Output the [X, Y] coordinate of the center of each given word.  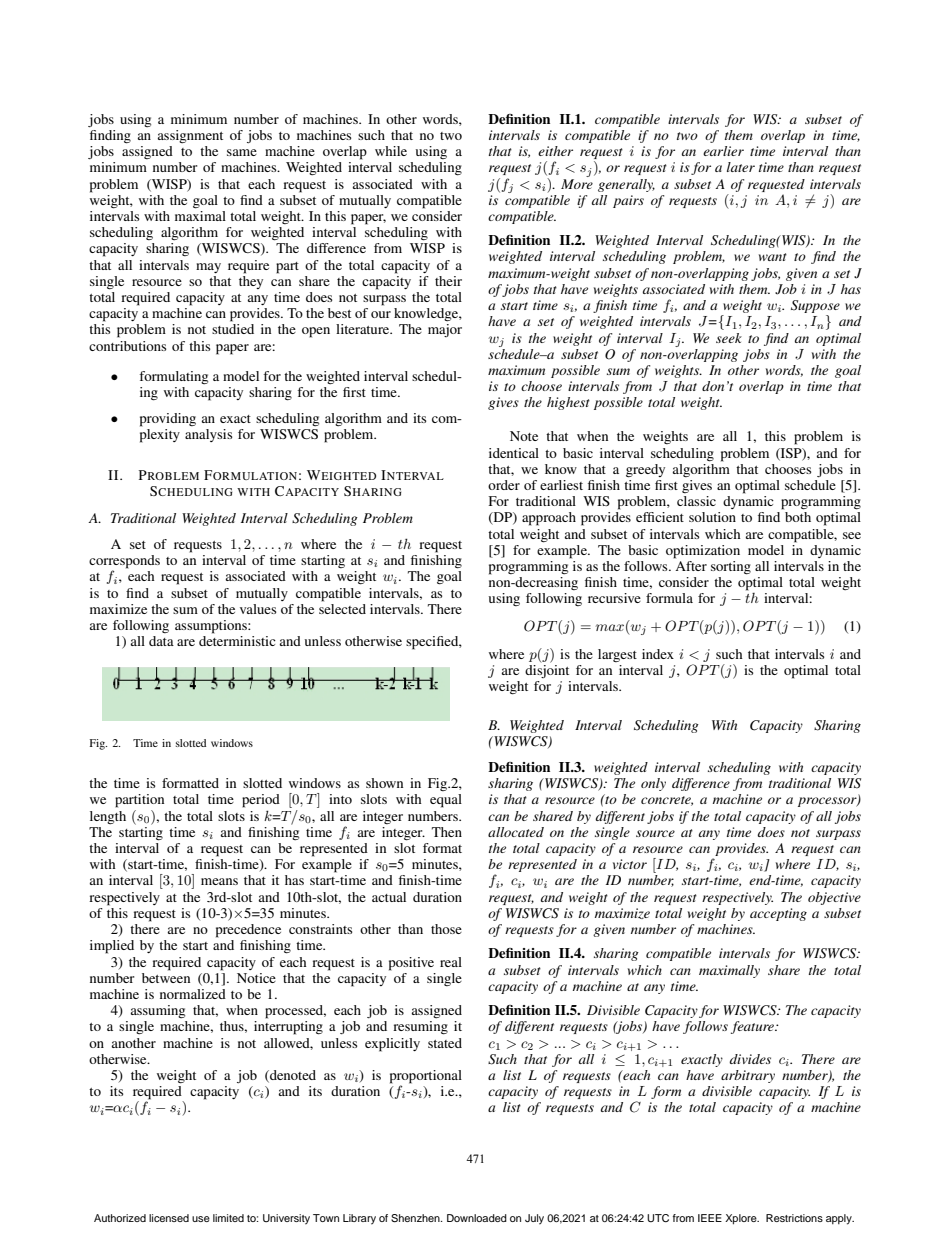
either [555, 151]
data [161, 641]
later [741, 167]
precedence [248, 931]
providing [168, 420]
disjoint [547, 671]
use [201, 1219]
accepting [778, 914]
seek [729, 338]
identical [514, 453]
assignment [190, 136]
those [446, 929]
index [658, 654]
